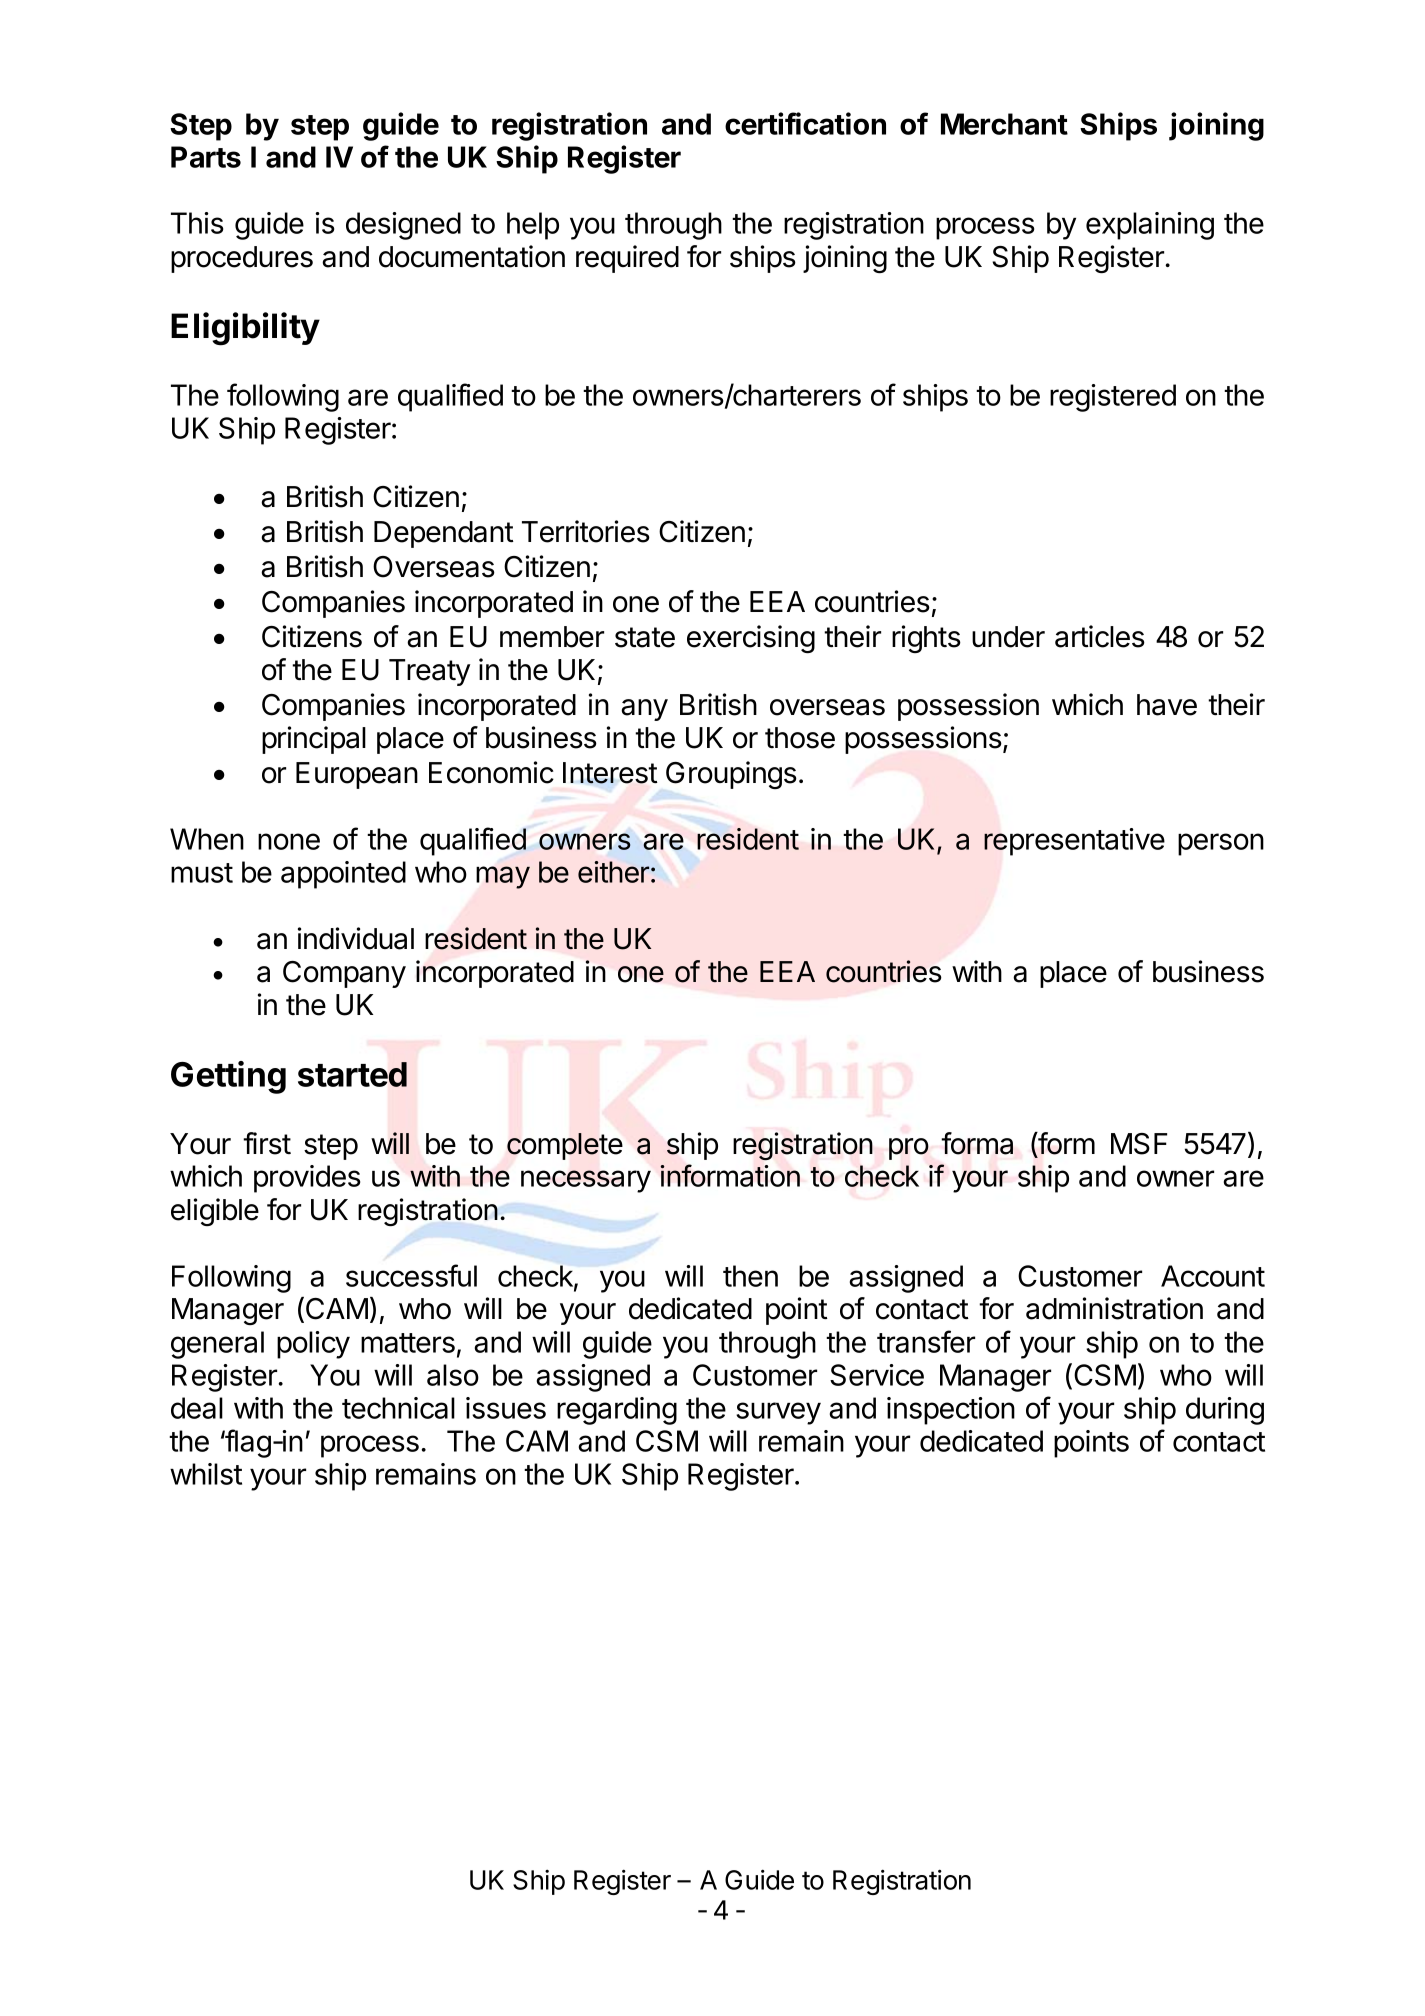  What do you see at coordinates (613, 872) in the screenshot?
I see `either` at bounding box center [613, 872].
